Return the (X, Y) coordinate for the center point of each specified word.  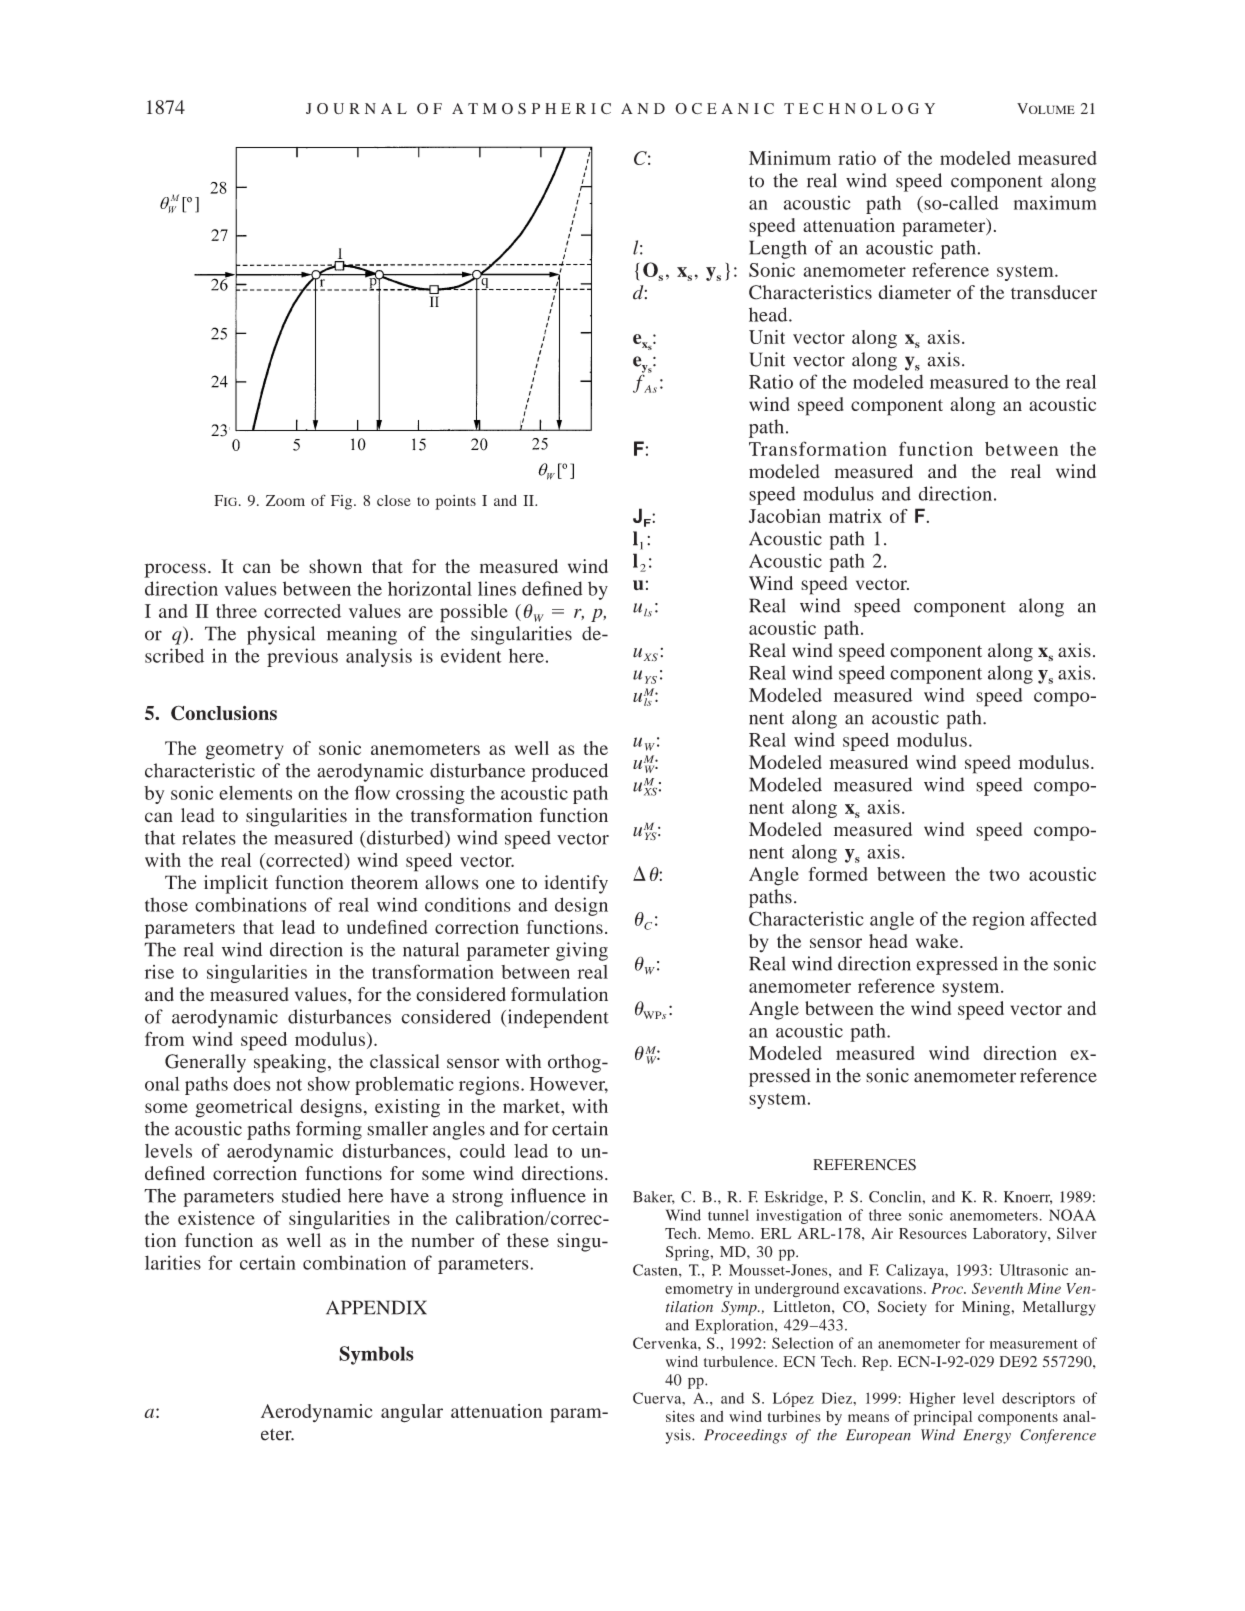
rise (159, 972)
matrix (855, 516)
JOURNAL (356, 108)
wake (938, 941)
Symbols (376, 1355)
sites (680, 1416)
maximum (1055, 202)
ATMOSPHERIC (531, 108)
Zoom (285, 500)
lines (497, 588)
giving (582, 951)
